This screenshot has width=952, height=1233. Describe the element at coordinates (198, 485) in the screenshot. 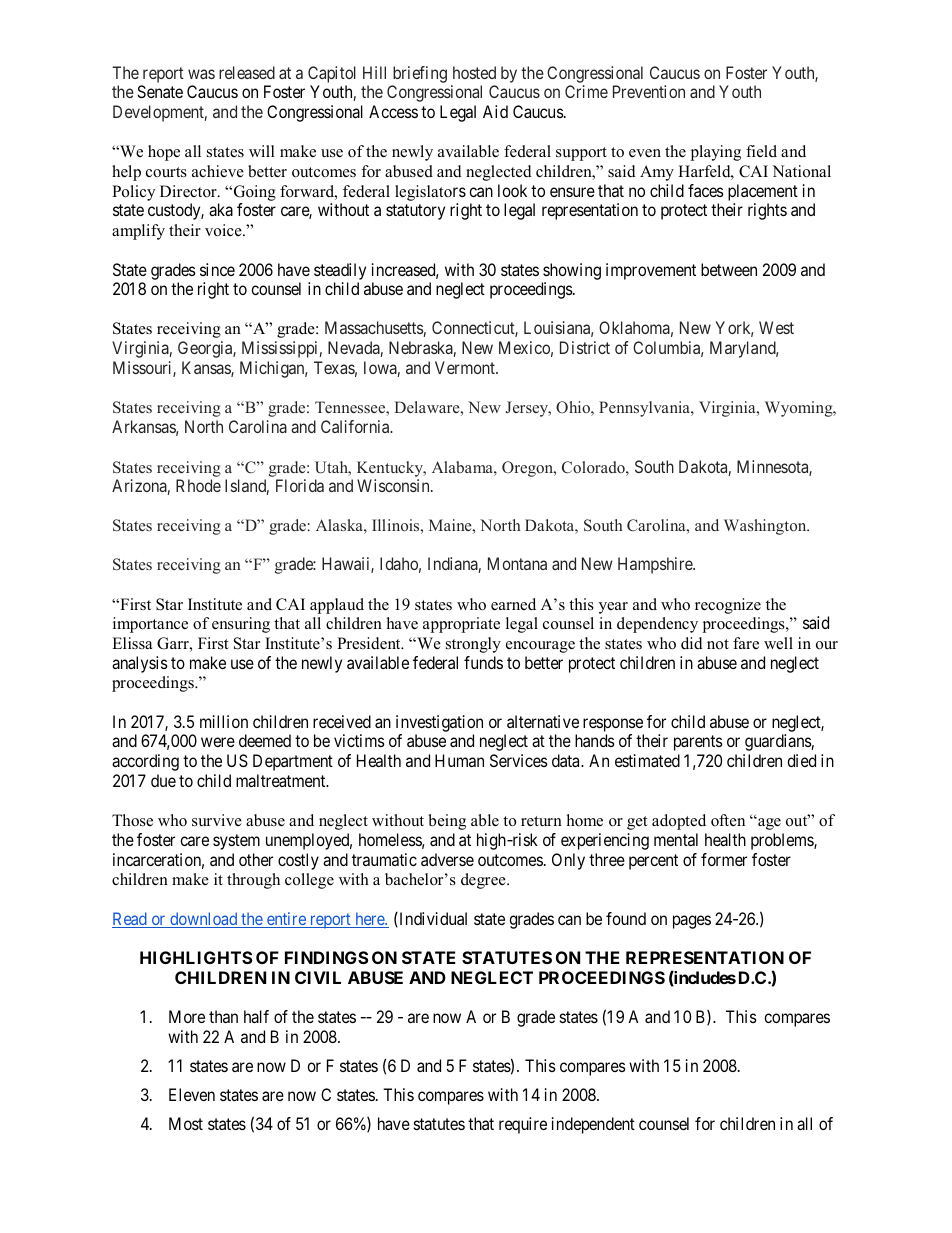

I see `Rhode` at that location.
